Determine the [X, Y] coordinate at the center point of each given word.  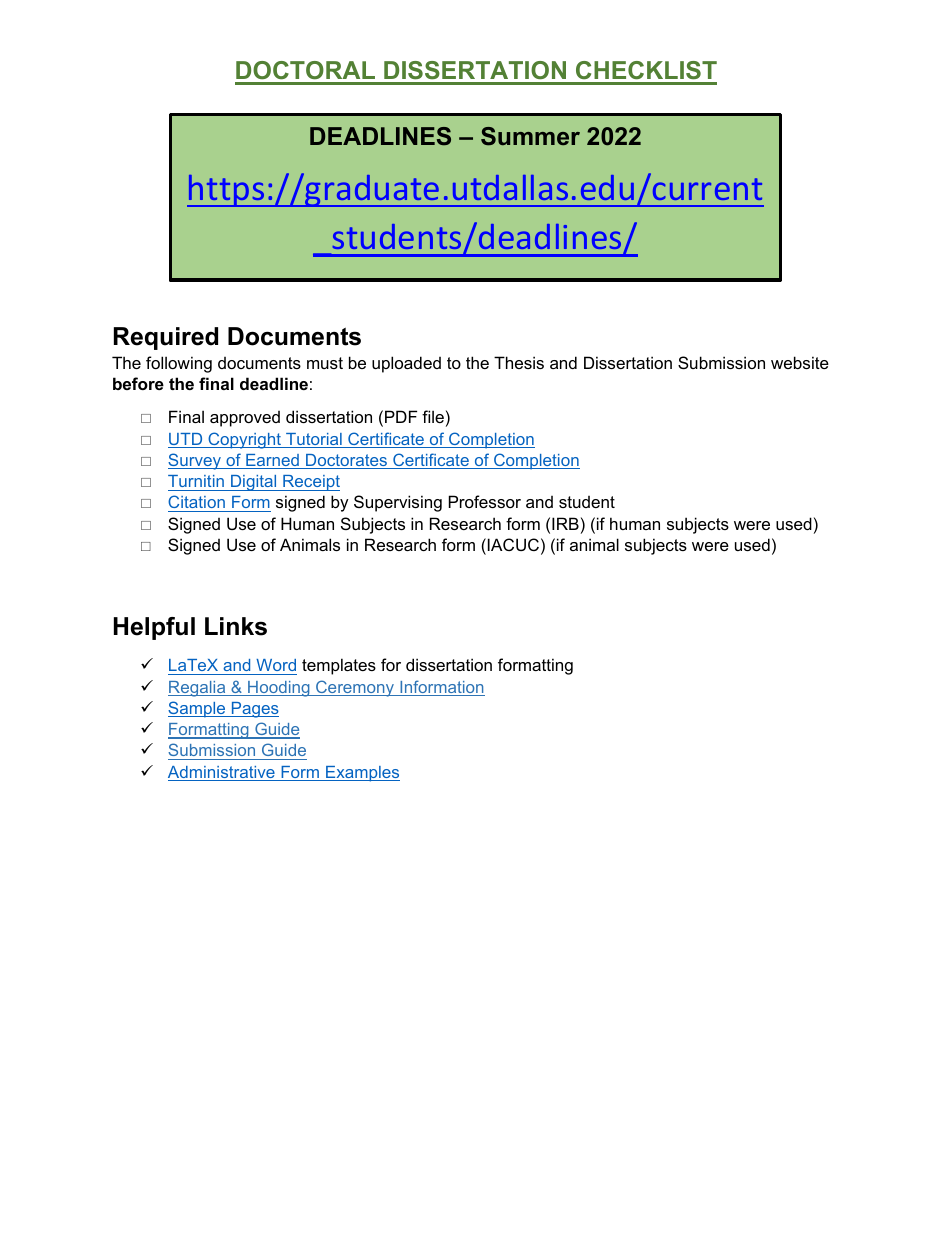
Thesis [519, 362]
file [433, 416]
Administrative [222, 773]
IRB [565, 523]
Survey [196, 461]
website [800, 362]
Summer [530, 136]
